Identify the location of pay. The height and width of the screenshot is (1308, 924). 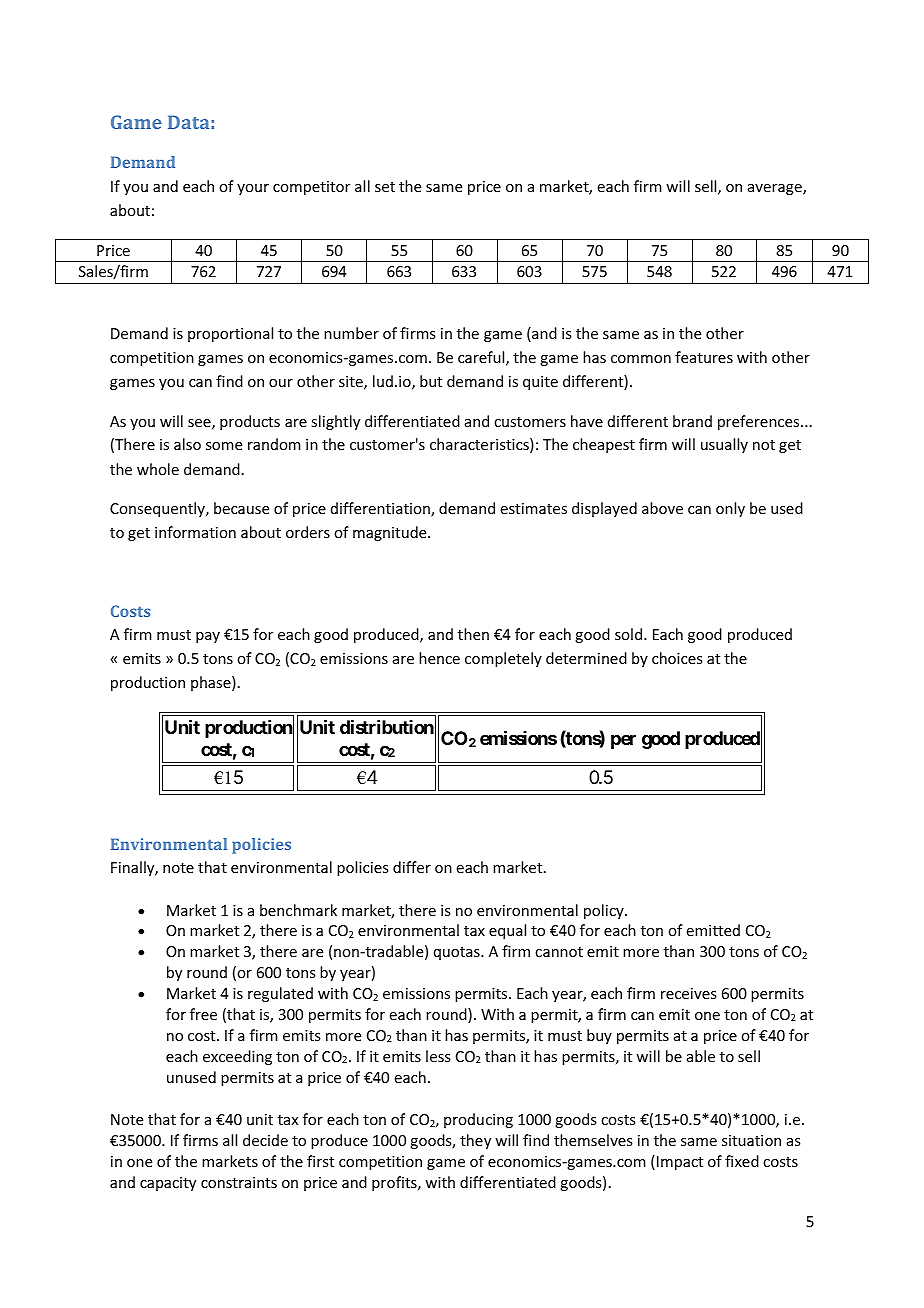
(208, 637).
